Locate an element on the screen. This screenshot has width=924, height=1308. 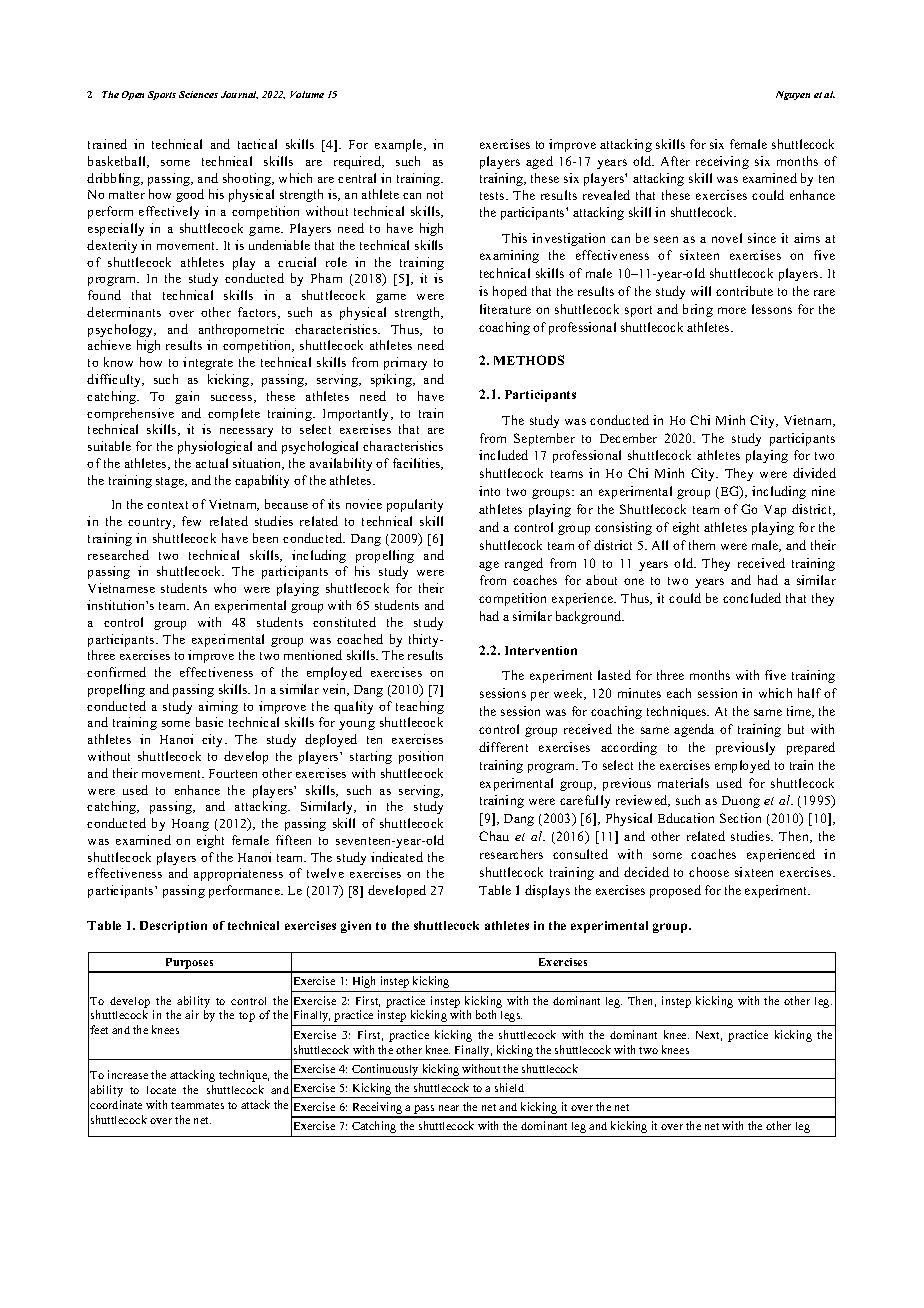
physiological is located at coordinates (215, 447).
